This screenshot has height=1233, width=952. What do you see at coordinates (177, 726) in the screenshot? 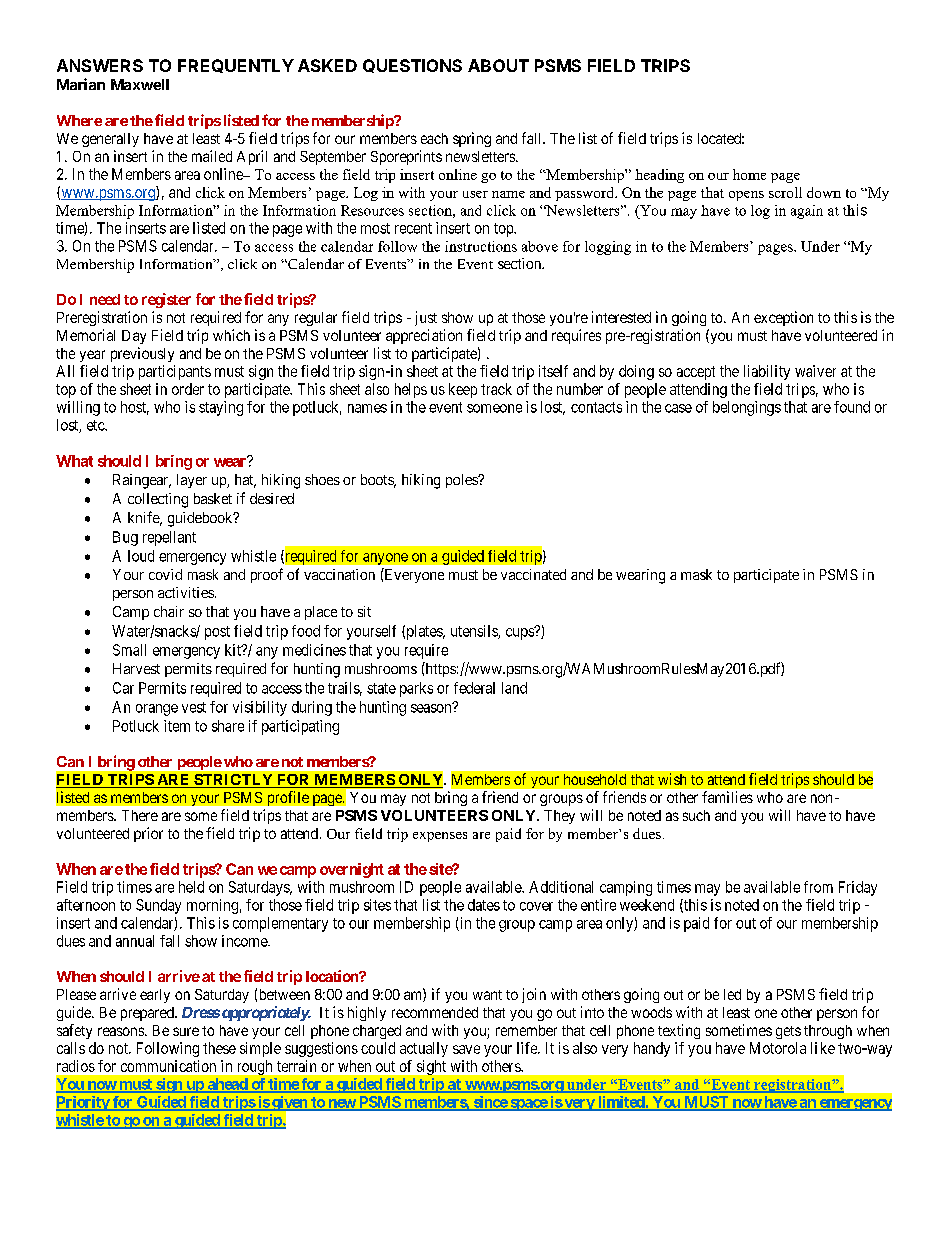
I see `item` at bounding box center [177, 726].
